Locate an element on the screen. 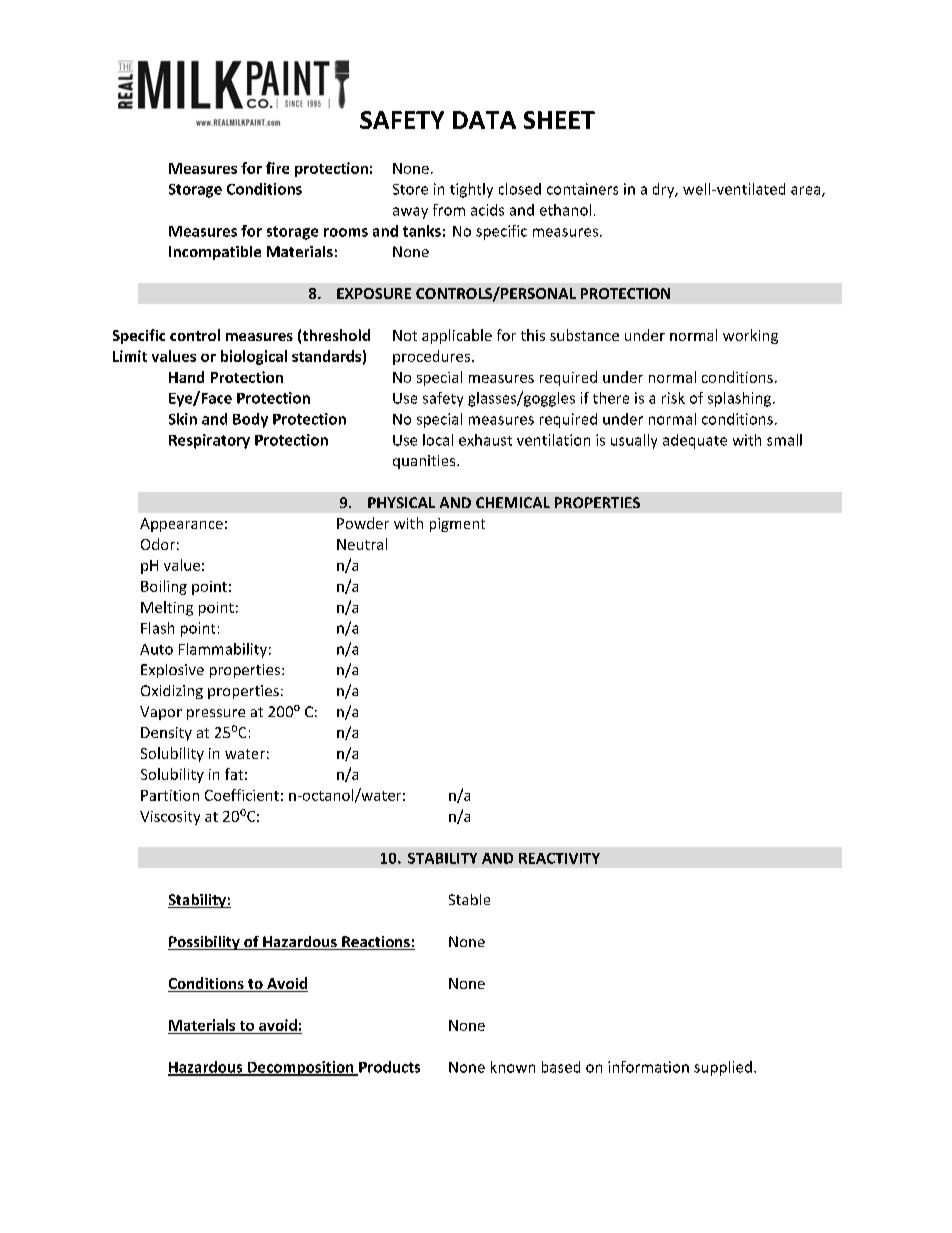 The width and height of the screenshot is (952, 1233). adequate is located at coordinates (695, 441).
